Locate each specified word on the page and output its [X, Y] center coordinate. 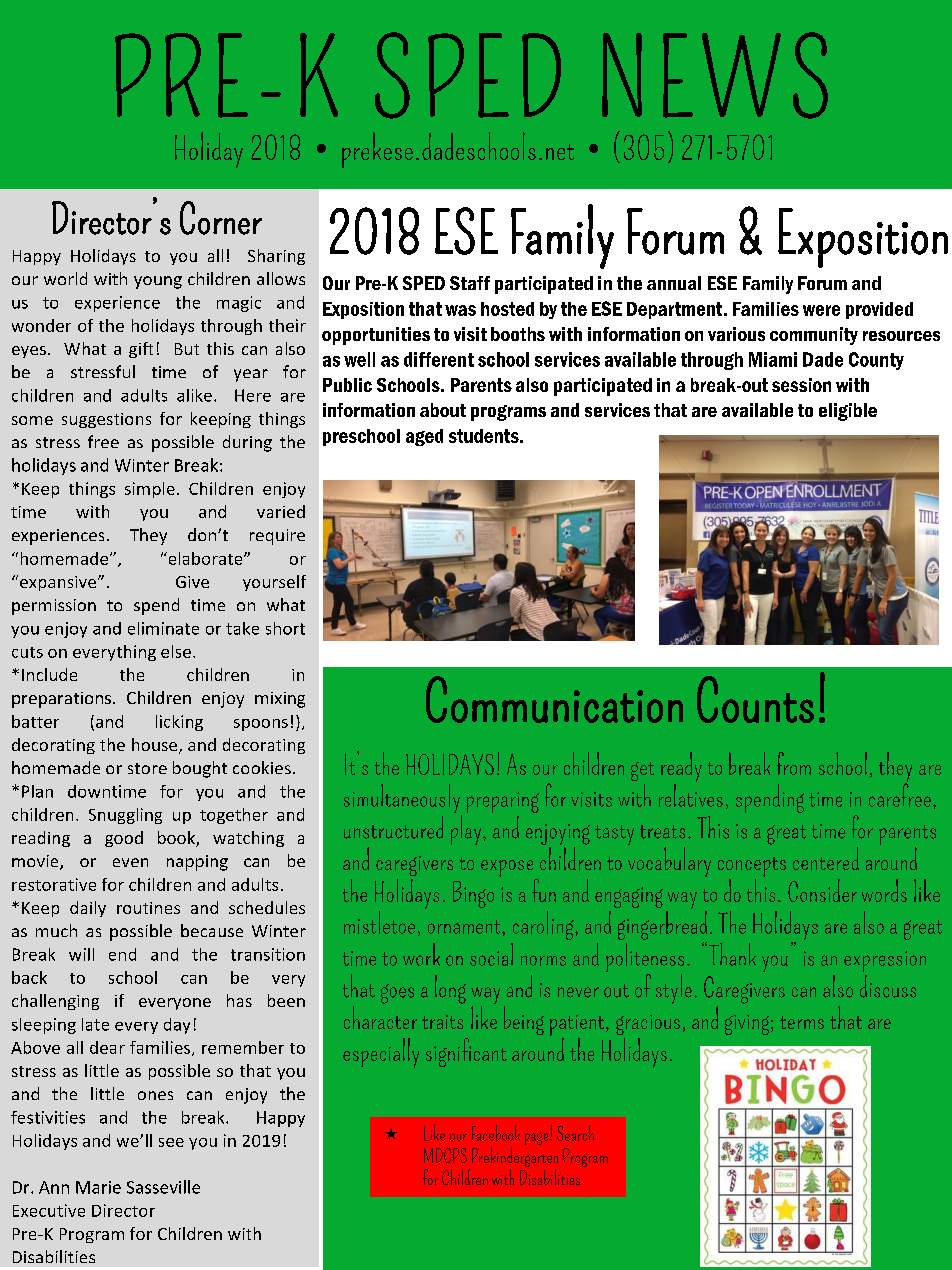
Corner [221, 218]
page [538, 1138]
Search [575, 1133]
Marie [98, 1187]
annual [674, 283]
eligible [848, 412]
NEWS [715, 75]
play [466, 830]
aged [424, 437]
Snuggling [125, 816]
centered [826, 858]
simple [150, 490]
